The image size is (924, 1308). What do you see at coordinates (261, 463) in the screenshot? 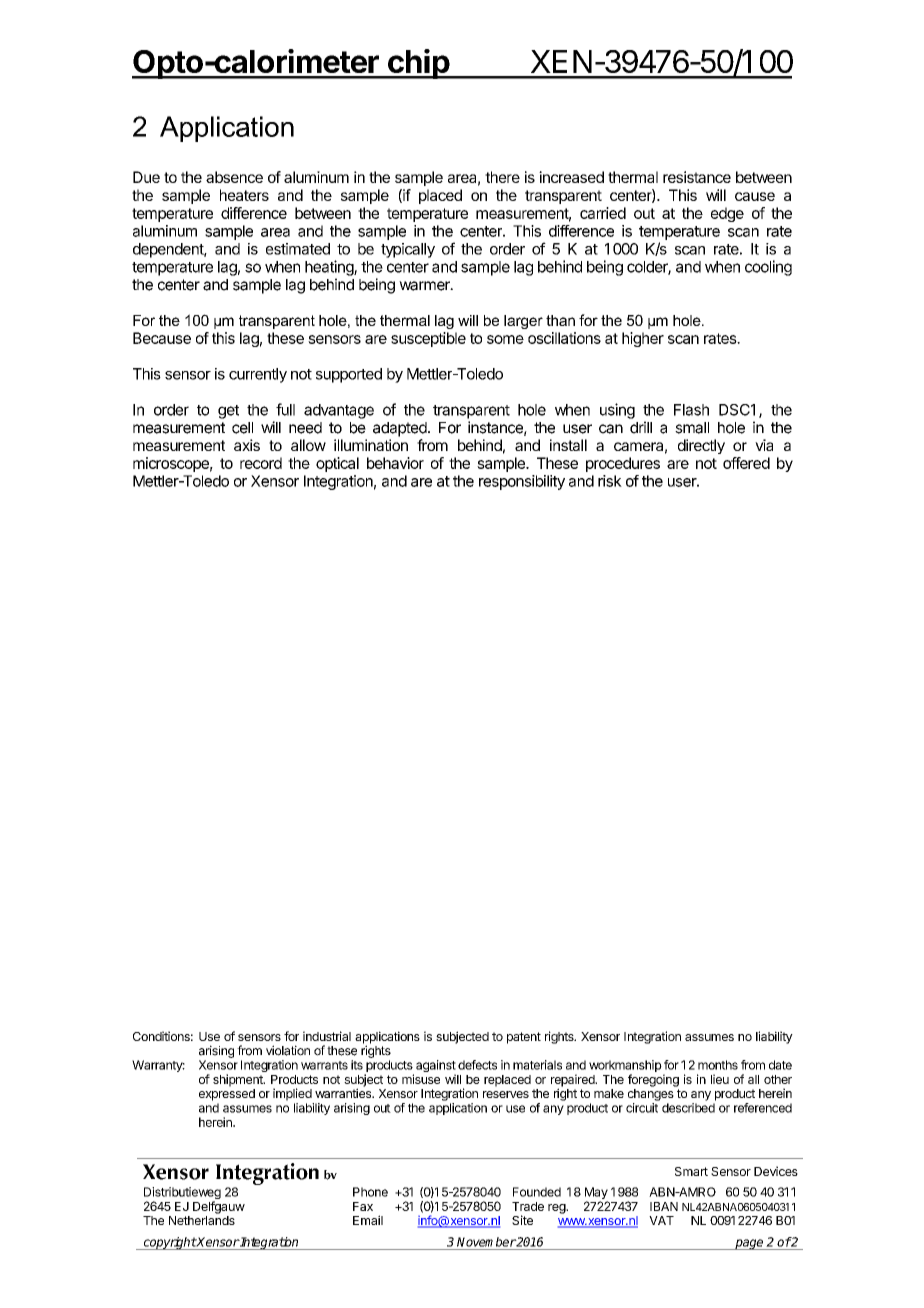
I see `record` at bounding box center [261, 463].
